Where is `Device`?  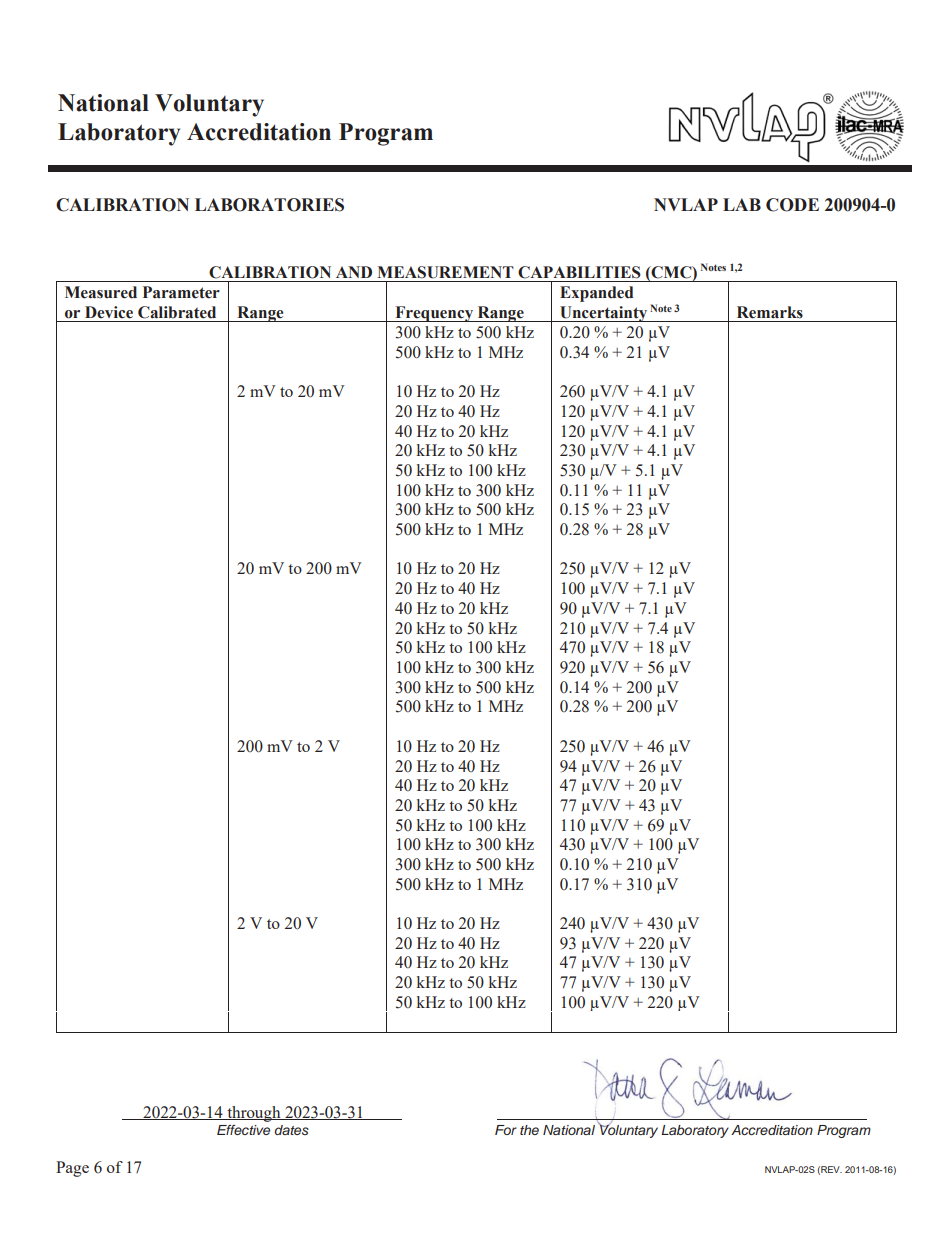 Device is located at coordinates (109, 312).
